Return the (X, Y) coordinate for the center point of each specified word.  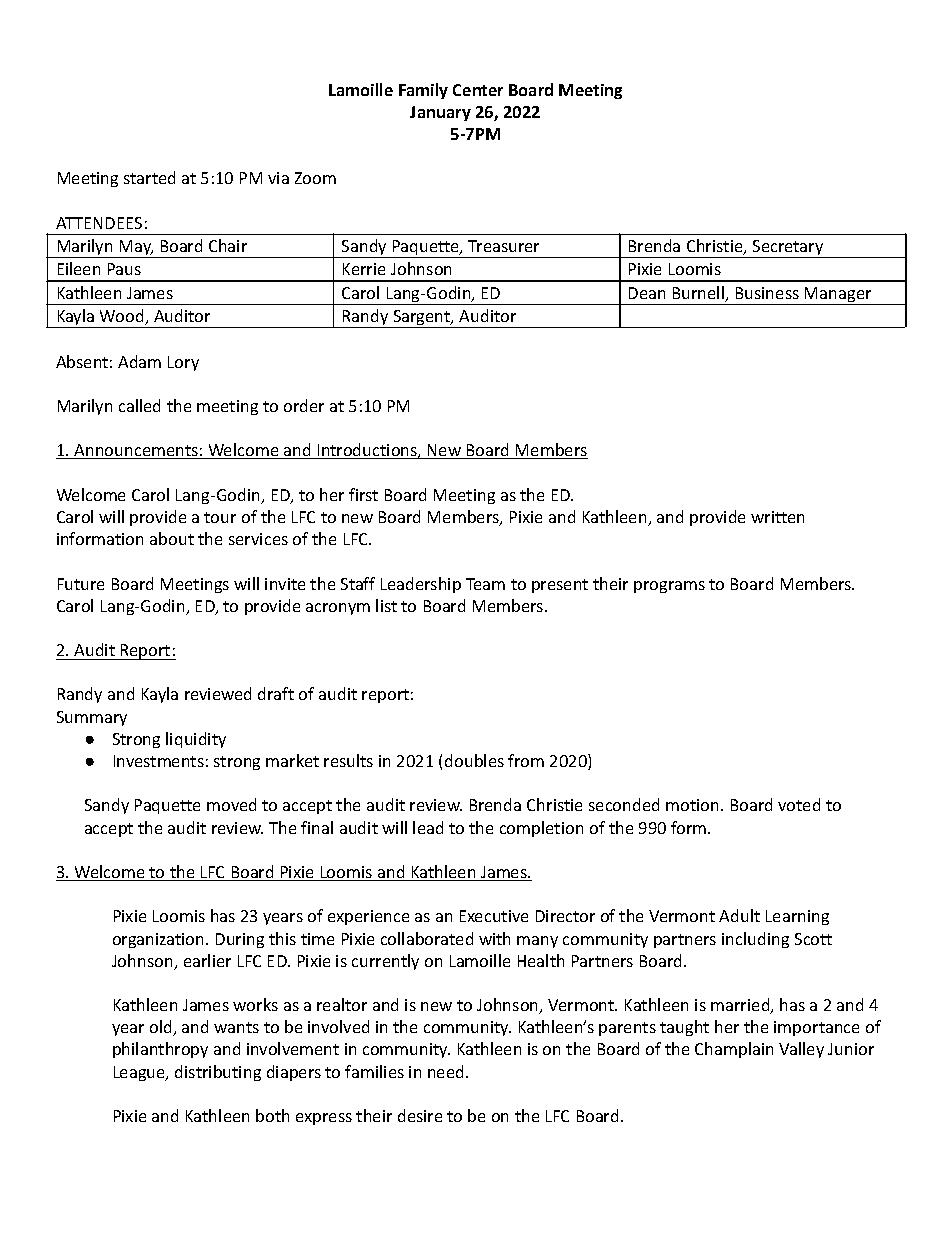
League (141, 1073)
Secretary (788, 249)
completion (541, 829)
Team (485, 584)
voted (799, 804)
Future (81, 584)
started (149, 177)
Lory (183, 363)
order (304, 405)
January (440, 113)
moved (231, 804)
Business (767, 293)
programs (669, 587)
